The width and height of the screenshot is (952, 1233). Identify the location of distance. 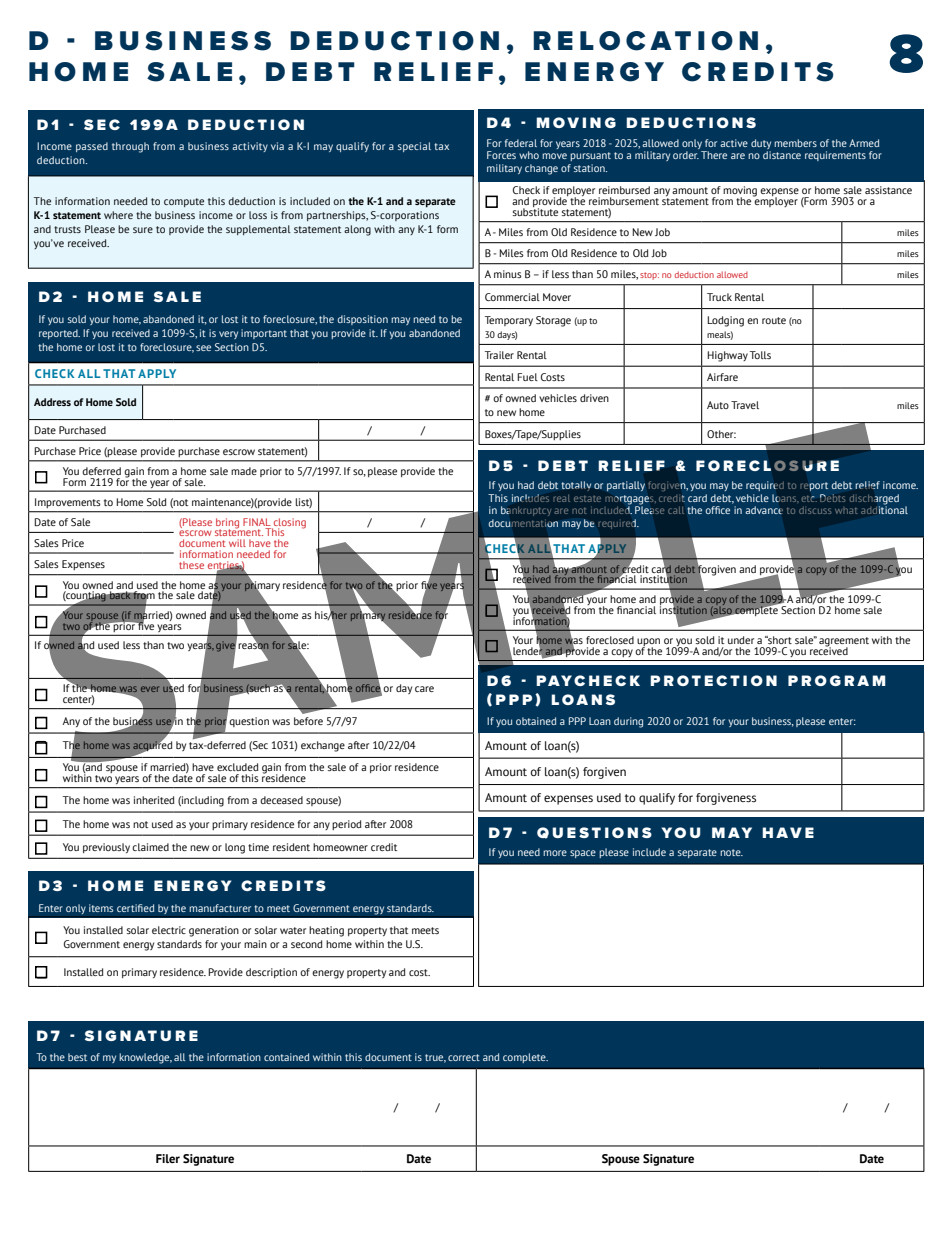
(782, 155).
